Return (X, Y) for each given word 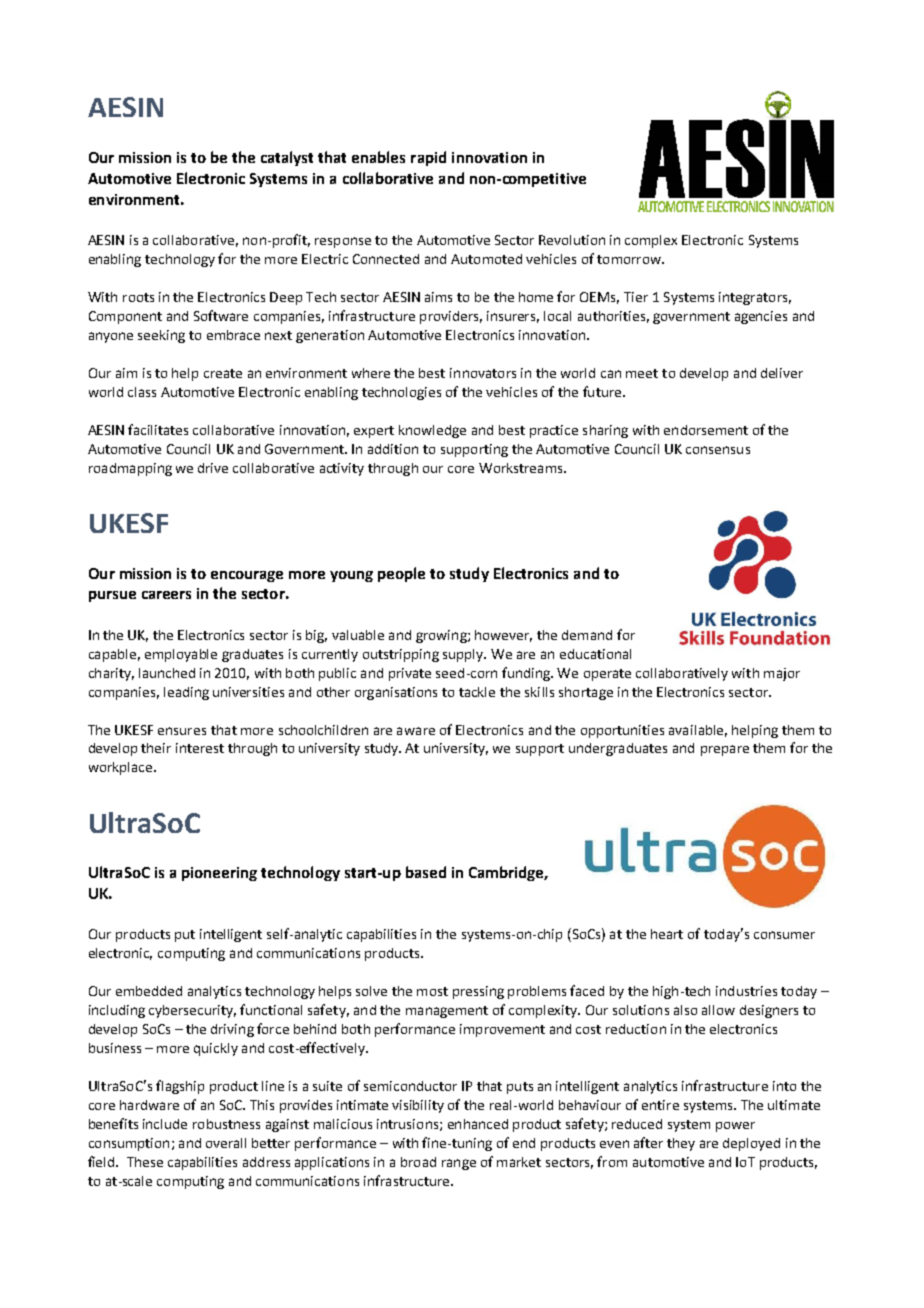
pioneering (219, 874)
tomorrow (630, 259)
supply (464, 655)
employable (181, 655)
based (426, 872)
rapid (428, 158)
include (165, 1124)
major (782, 674)
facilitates (158, 429)
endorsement (706, 430)
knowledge (432, 431)
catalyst (287, 158)
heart (667, 934)
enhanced (478, 1124)
